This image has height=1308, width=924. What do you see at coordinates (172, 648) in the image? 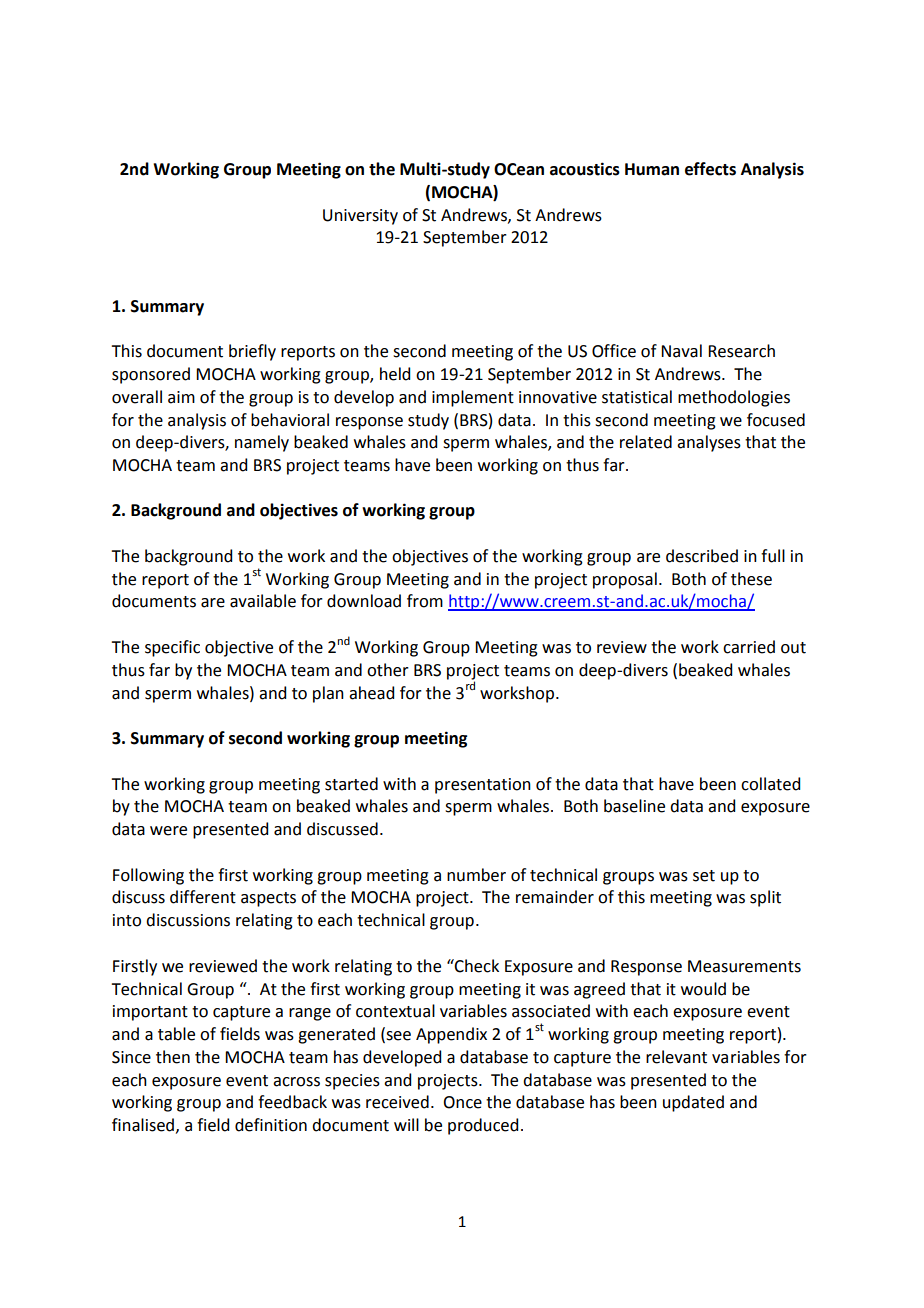
I see `specific` at bounding box center [172, 648].
